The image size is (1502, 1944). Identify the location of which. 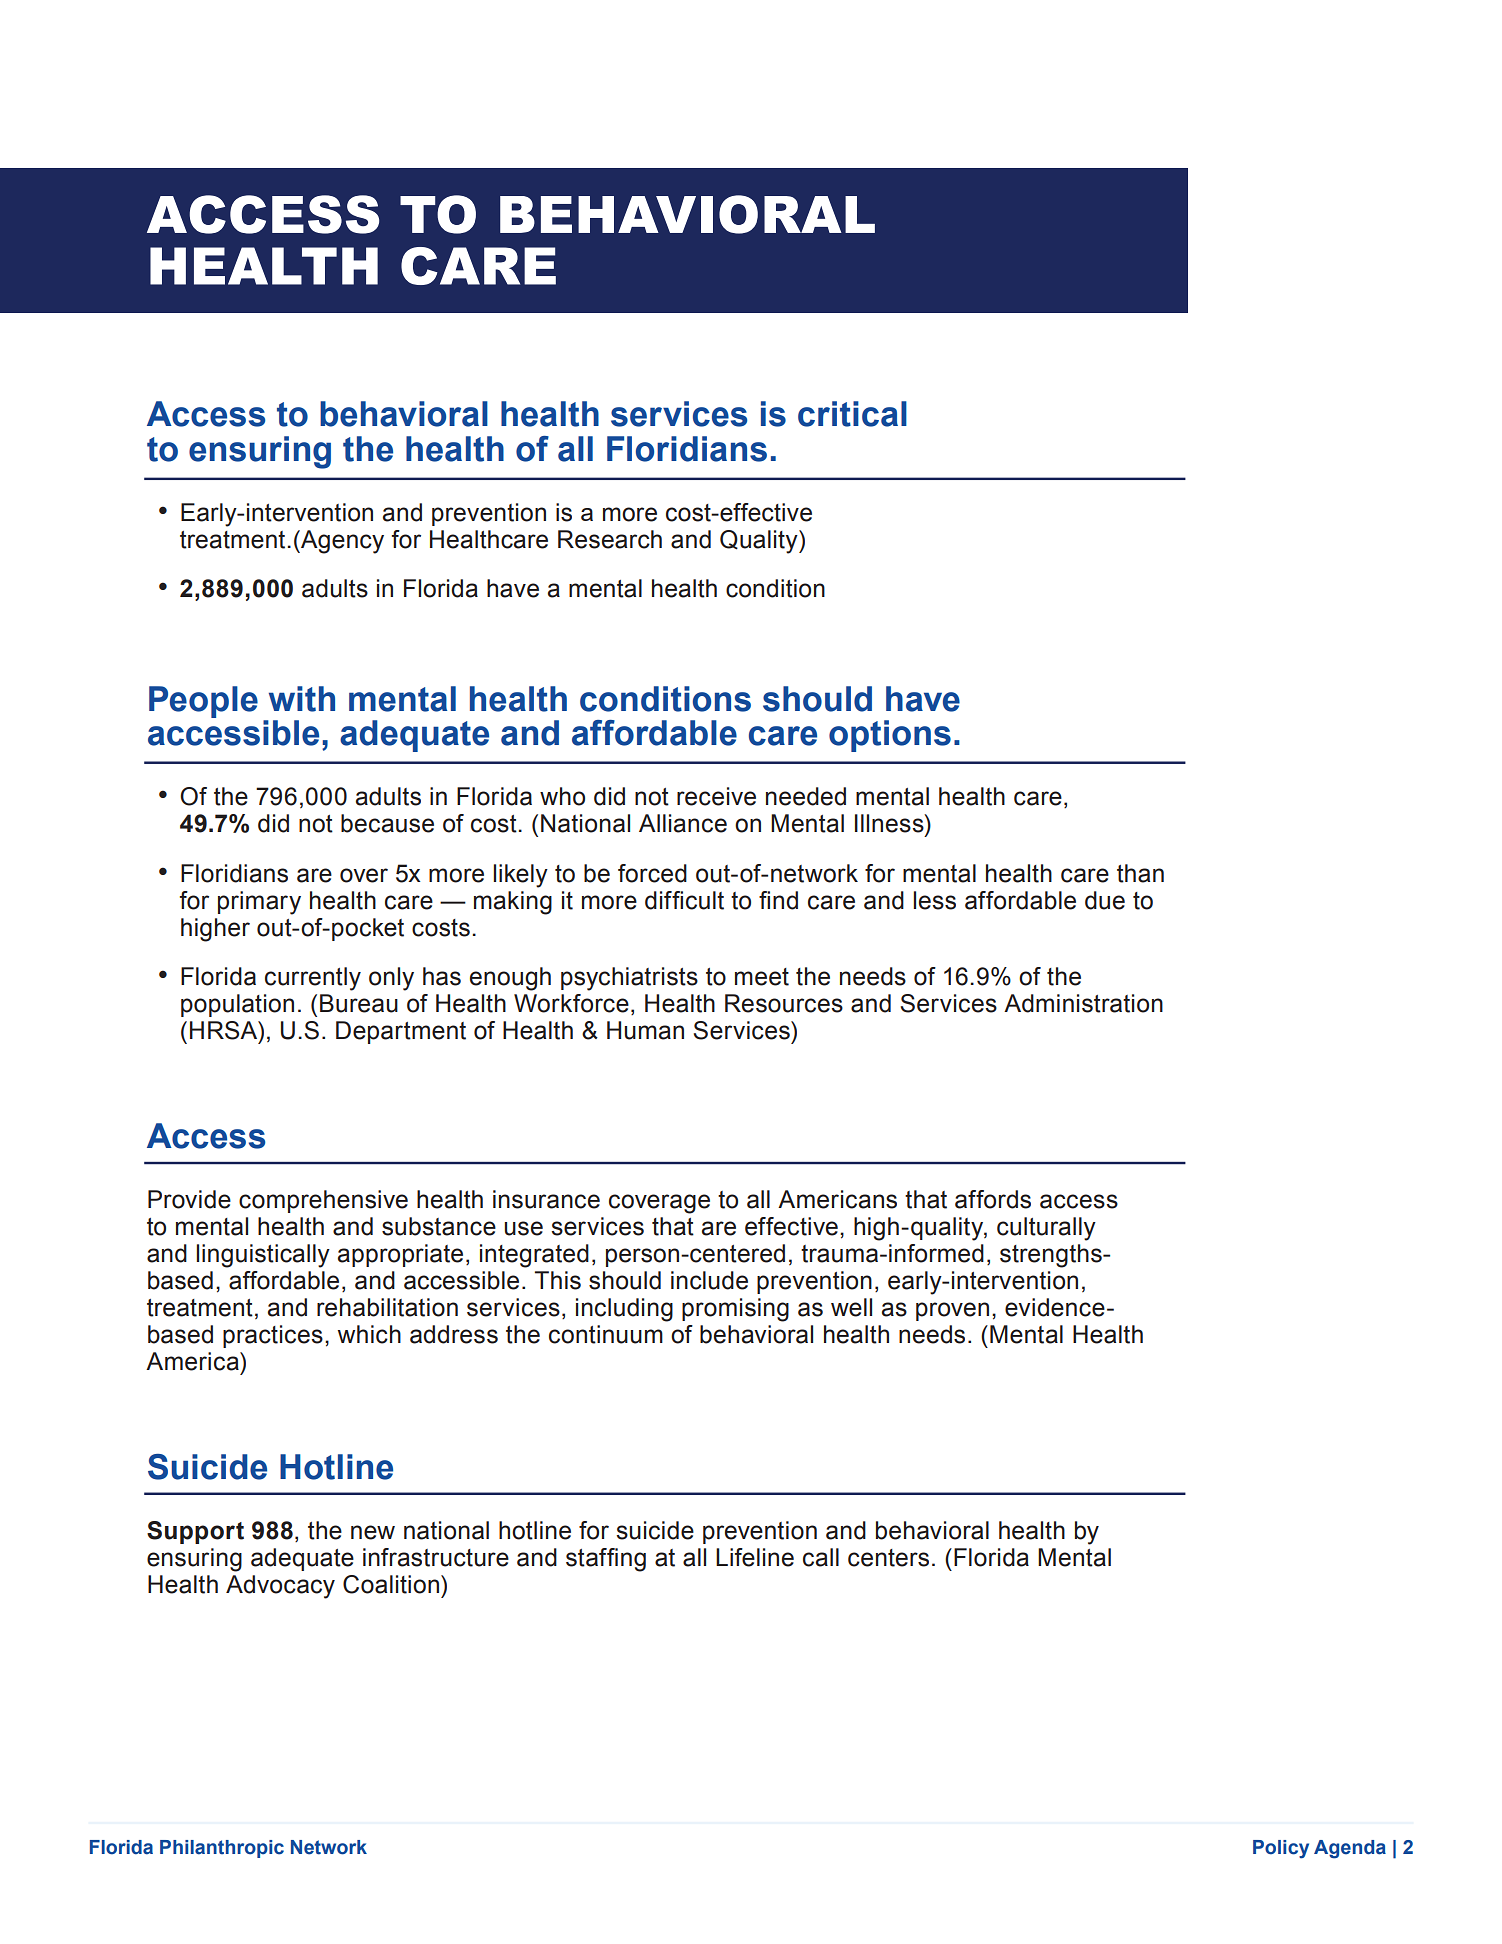
(369, 1334).
